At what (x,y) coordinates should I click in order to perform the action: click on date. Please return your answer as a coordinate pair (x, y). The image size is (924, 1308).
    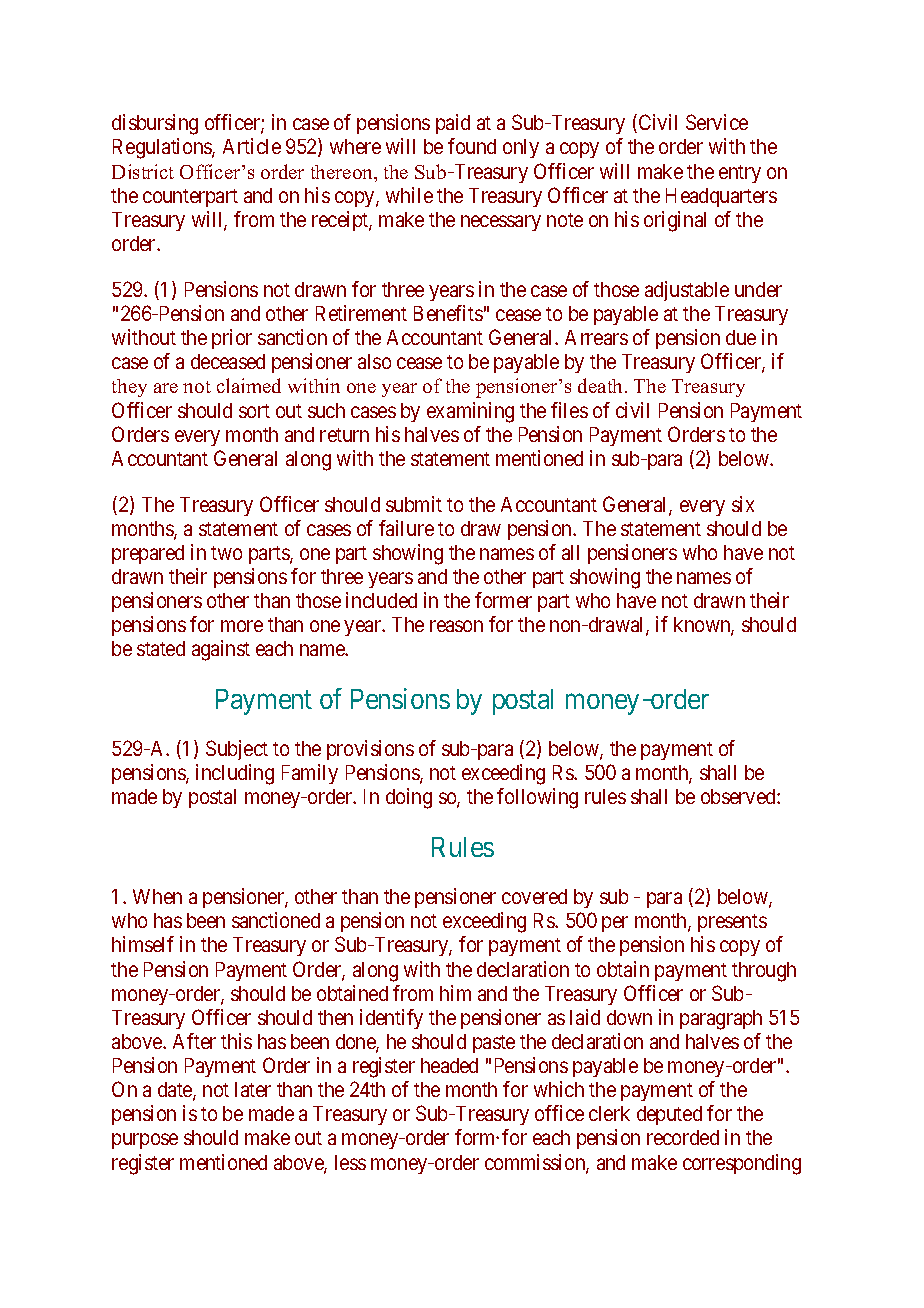
    Looking at the image, I should click on (176, 1091).
